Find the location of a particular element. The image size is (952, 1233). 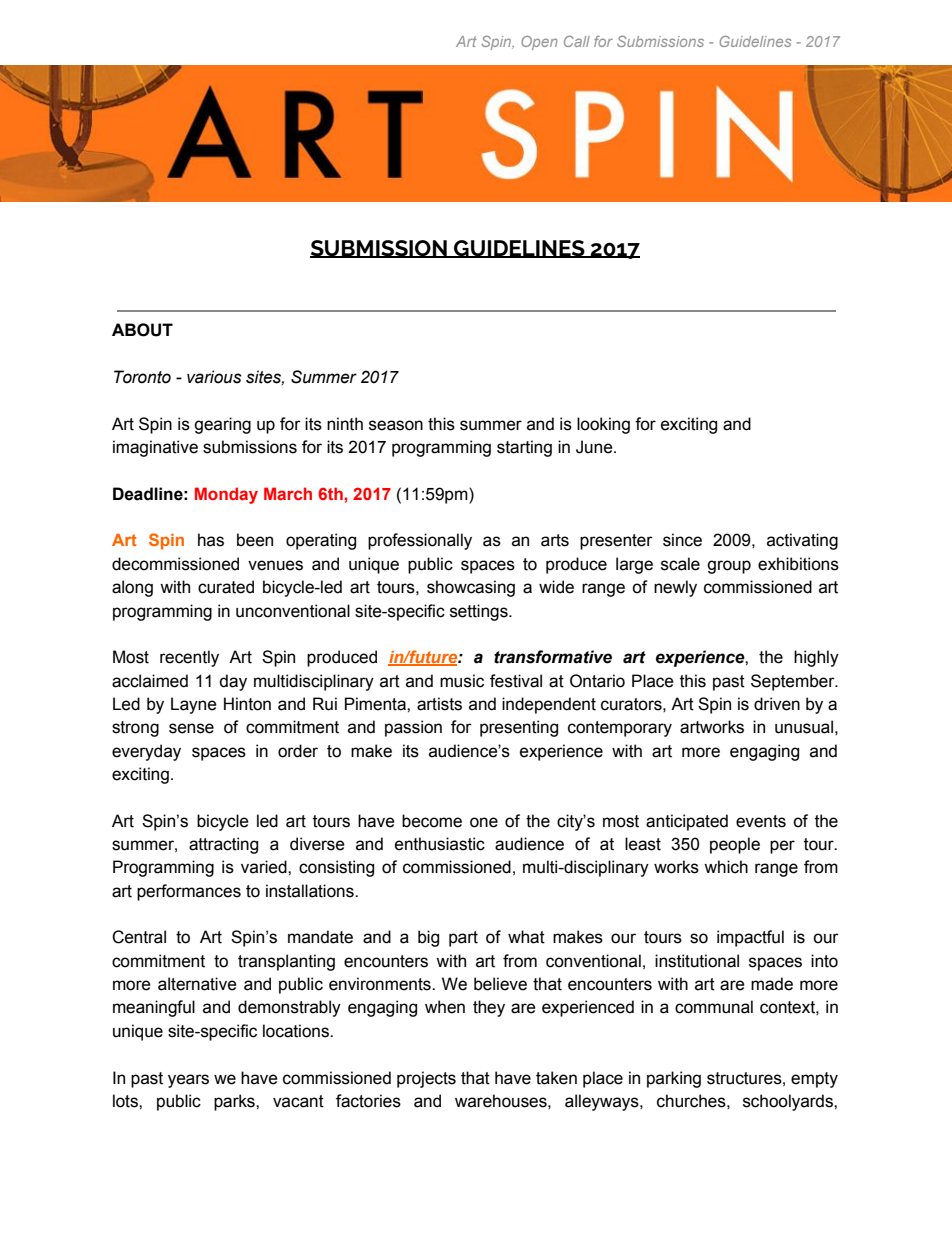

season is located at coordinates (396, 425).
